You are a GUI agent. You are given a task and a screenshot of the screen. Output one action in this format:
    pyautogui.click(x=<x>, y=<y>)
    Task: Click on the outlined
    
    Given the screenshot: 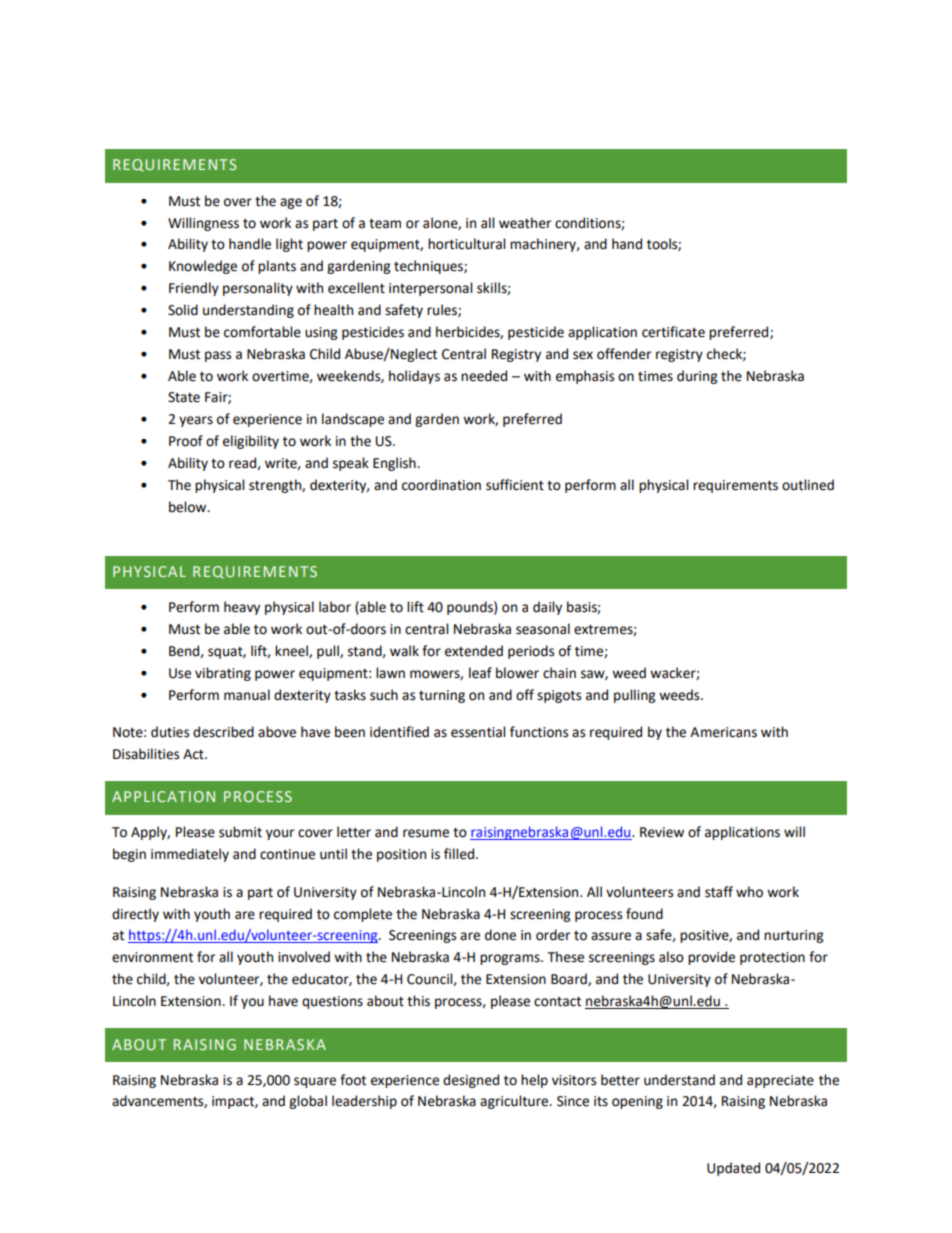 What is the action you would take?
    pyautogui.click(x=808, y=485)
